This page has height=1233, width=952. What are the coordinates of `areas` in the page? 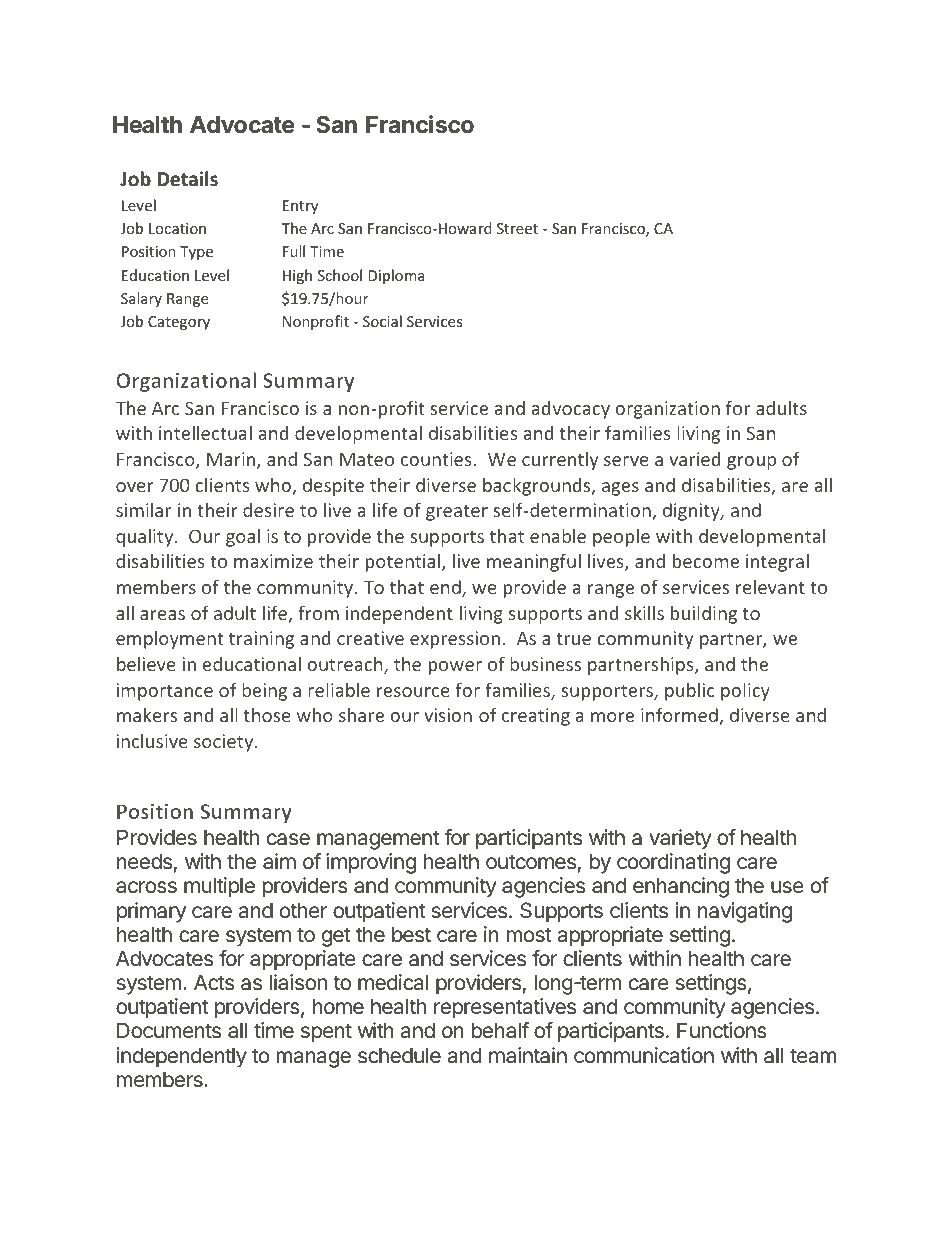 It's located at (162, 615).
